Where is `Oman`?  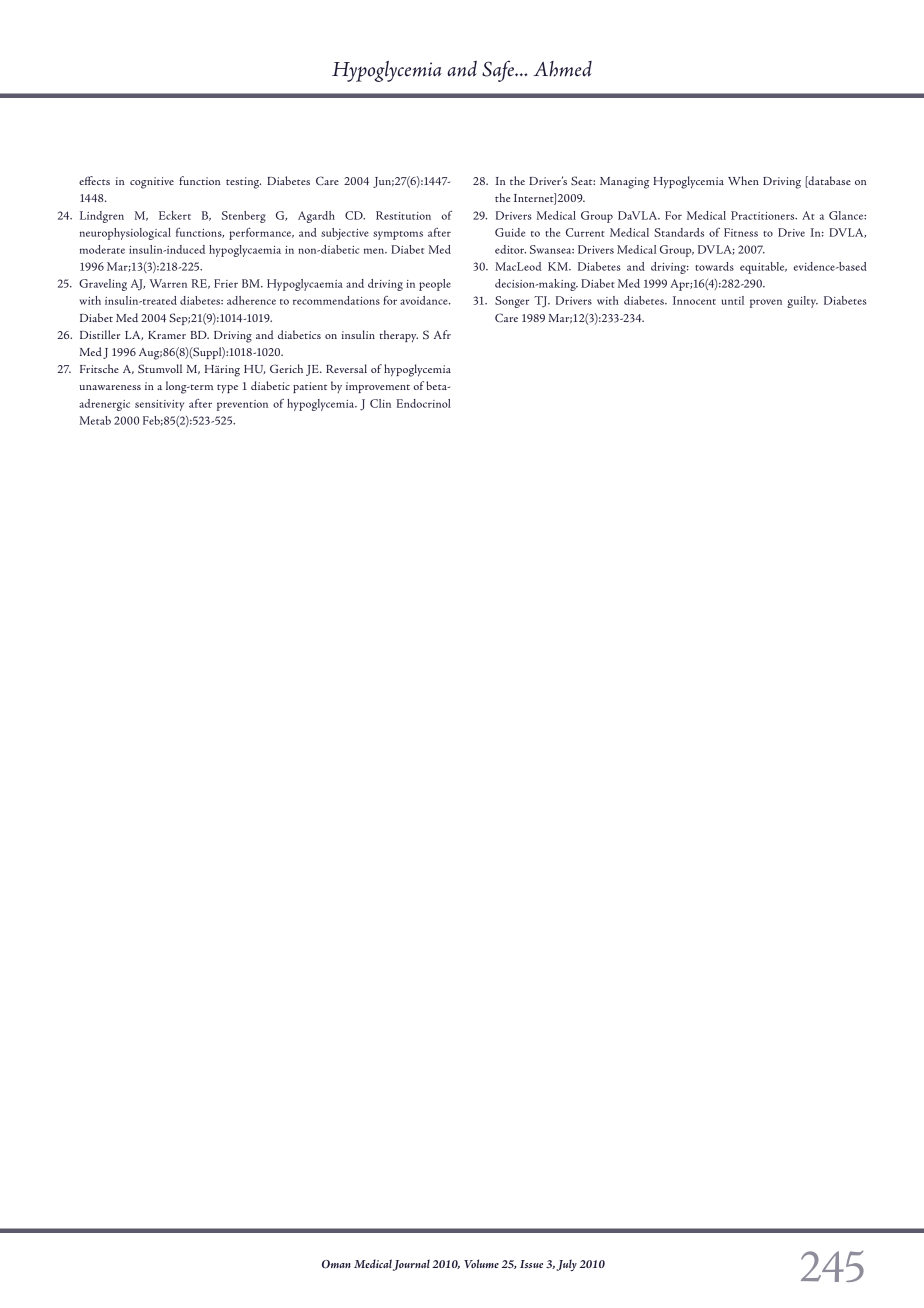 Oman is located at coordinates (336, 1264).
